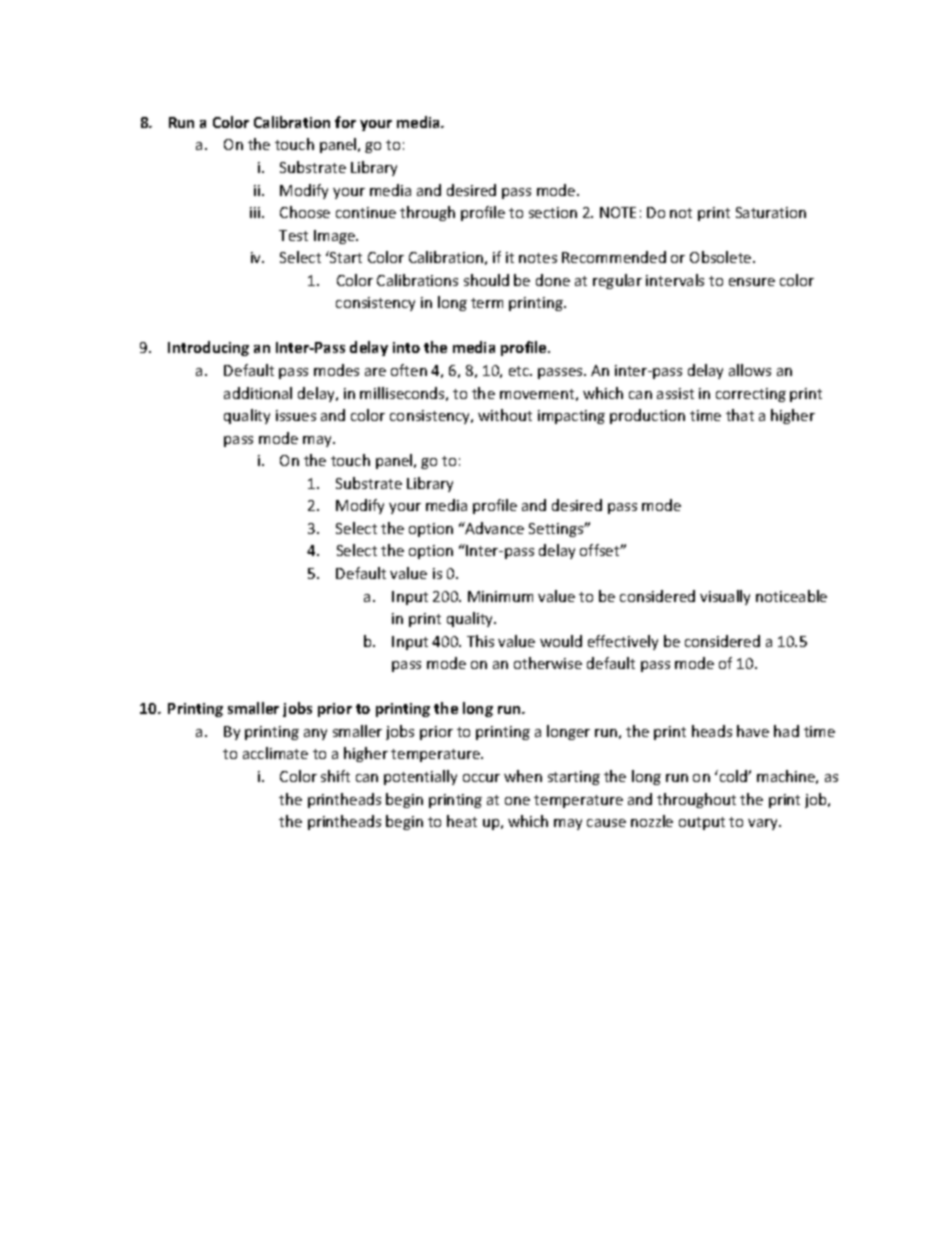 Image resolution: width=952 pixels, height=1233 pixels. I want to click on Minimum, so click(500, 596).
